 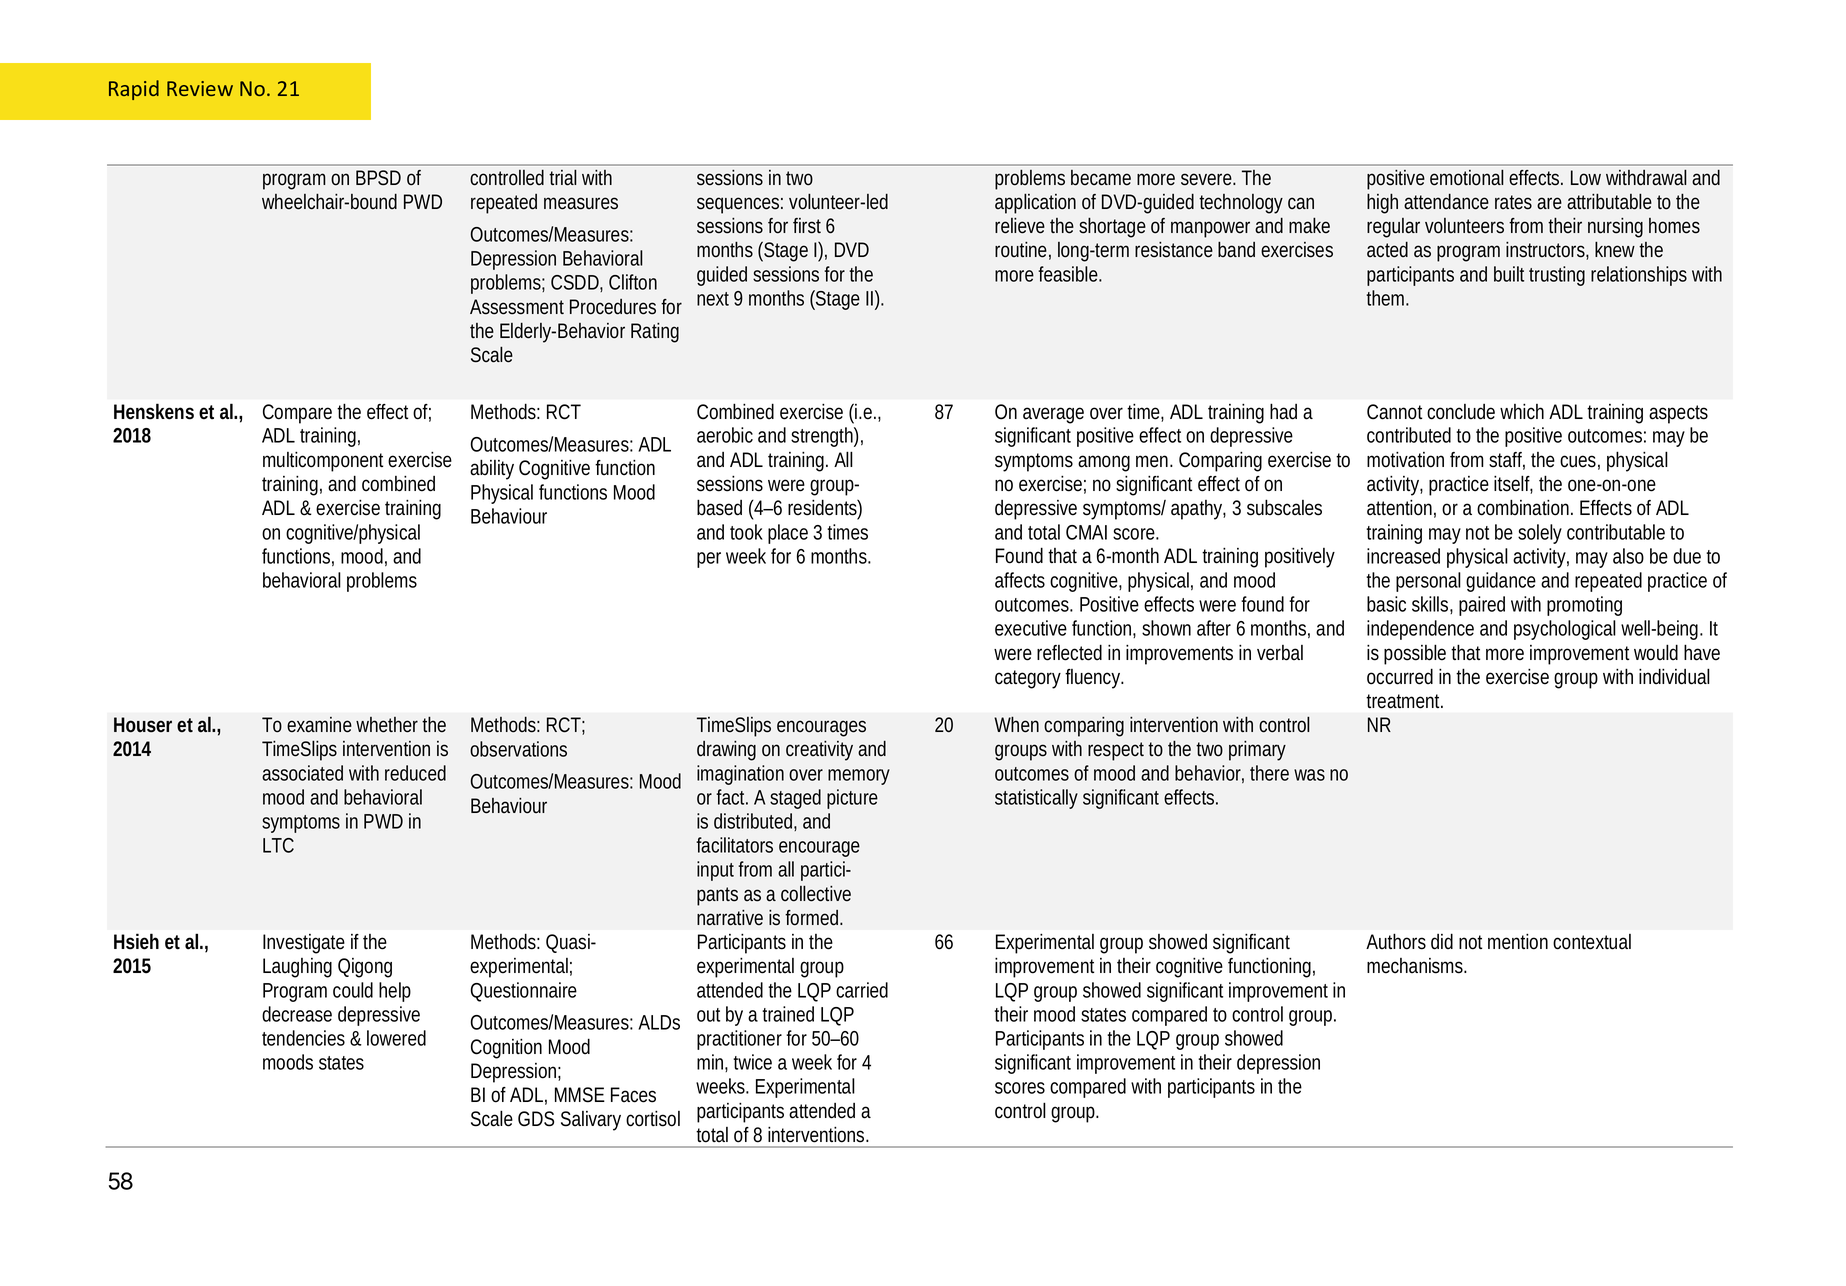 I want to click on average, so click(x=1053, y=415).
